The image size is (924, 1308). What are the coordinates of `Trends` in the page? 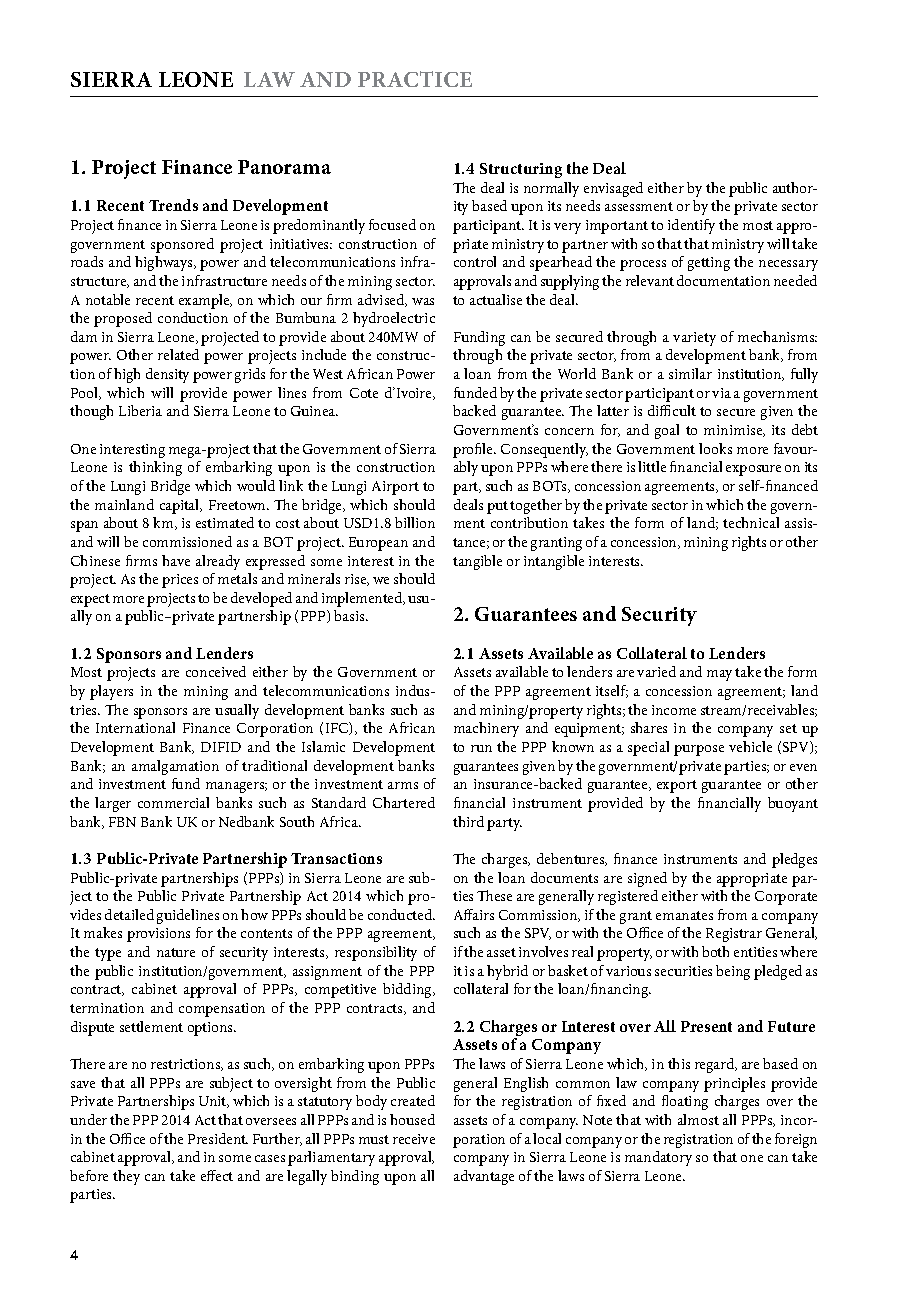 It's located at (173, 205).
